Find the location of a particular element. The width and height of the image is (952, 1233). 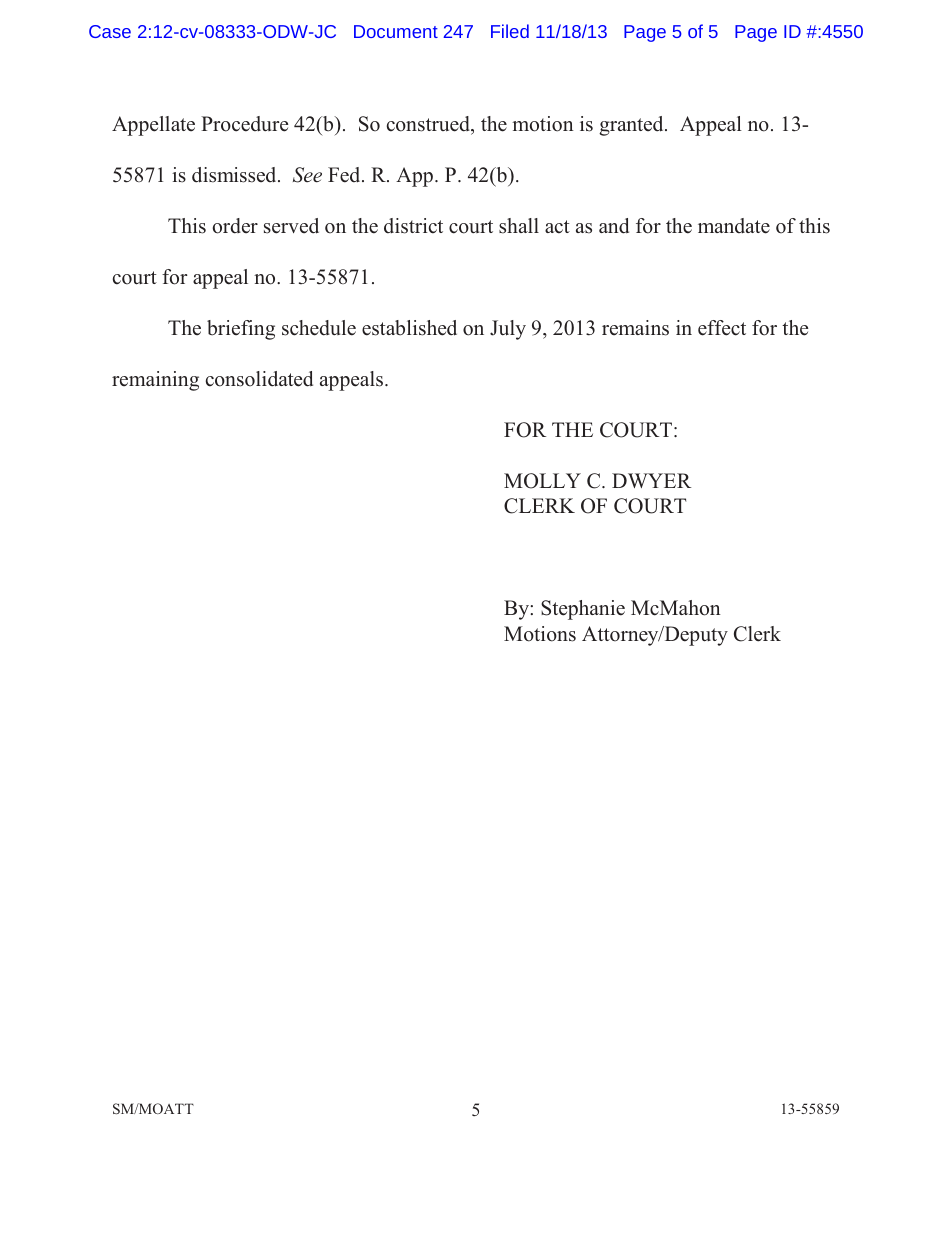

remaining is located at coordinates (155, 381).
